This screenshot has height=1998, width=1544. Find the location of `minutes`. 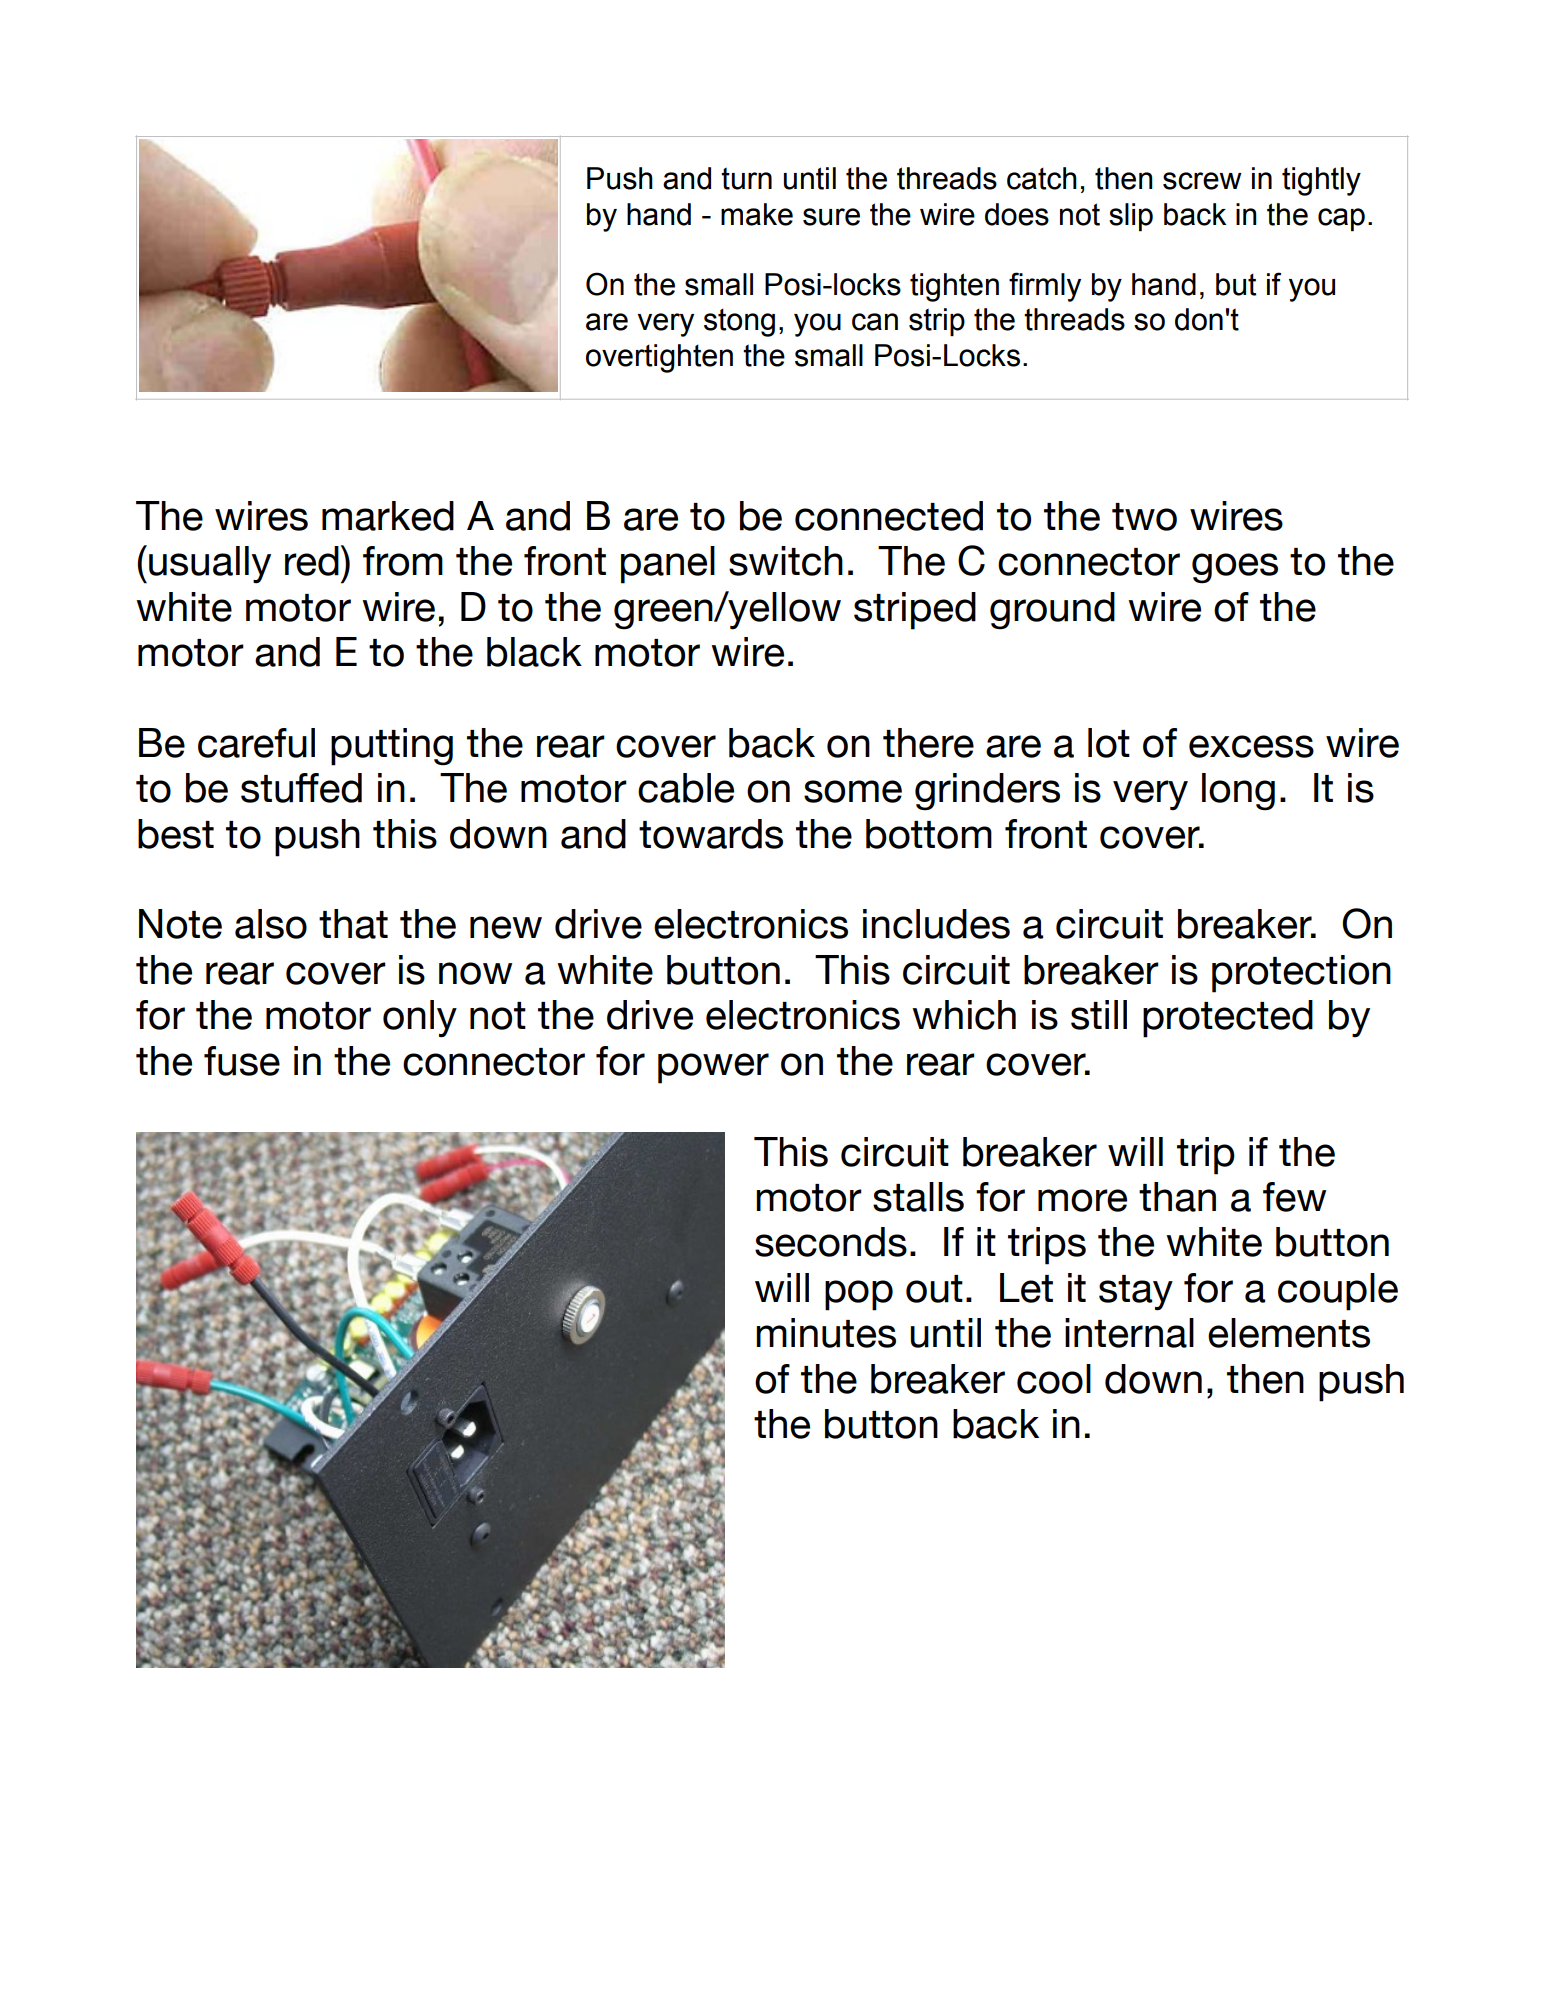

minutes is located at coordinates (826, 1333).
